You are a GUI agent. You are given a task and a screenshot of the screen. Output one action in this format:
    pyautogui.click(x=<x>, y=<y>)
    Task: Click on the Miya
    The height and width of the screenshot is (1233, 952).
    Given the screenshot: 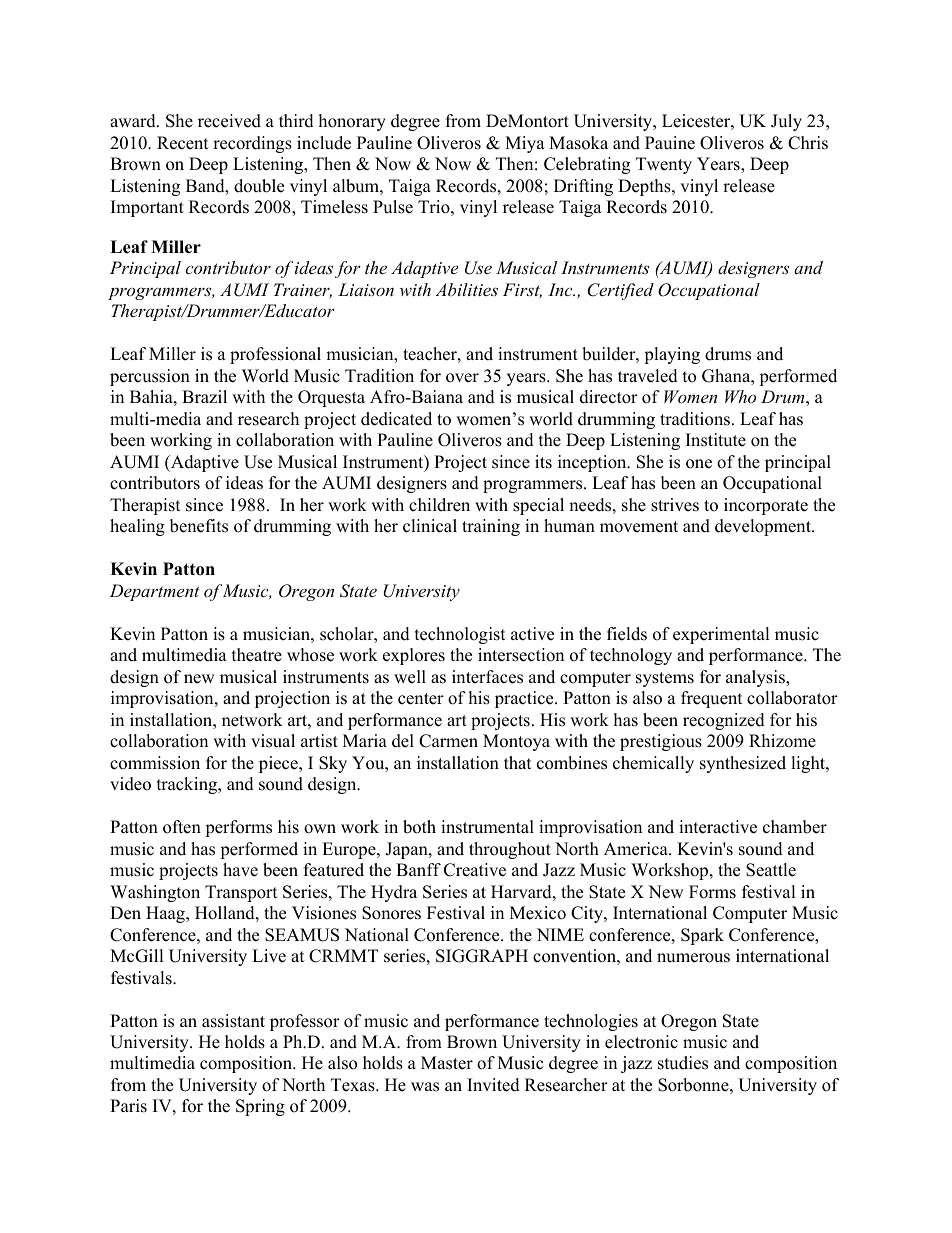 What is the action you would take?
    pyautogui.click(x=525, y=144)
